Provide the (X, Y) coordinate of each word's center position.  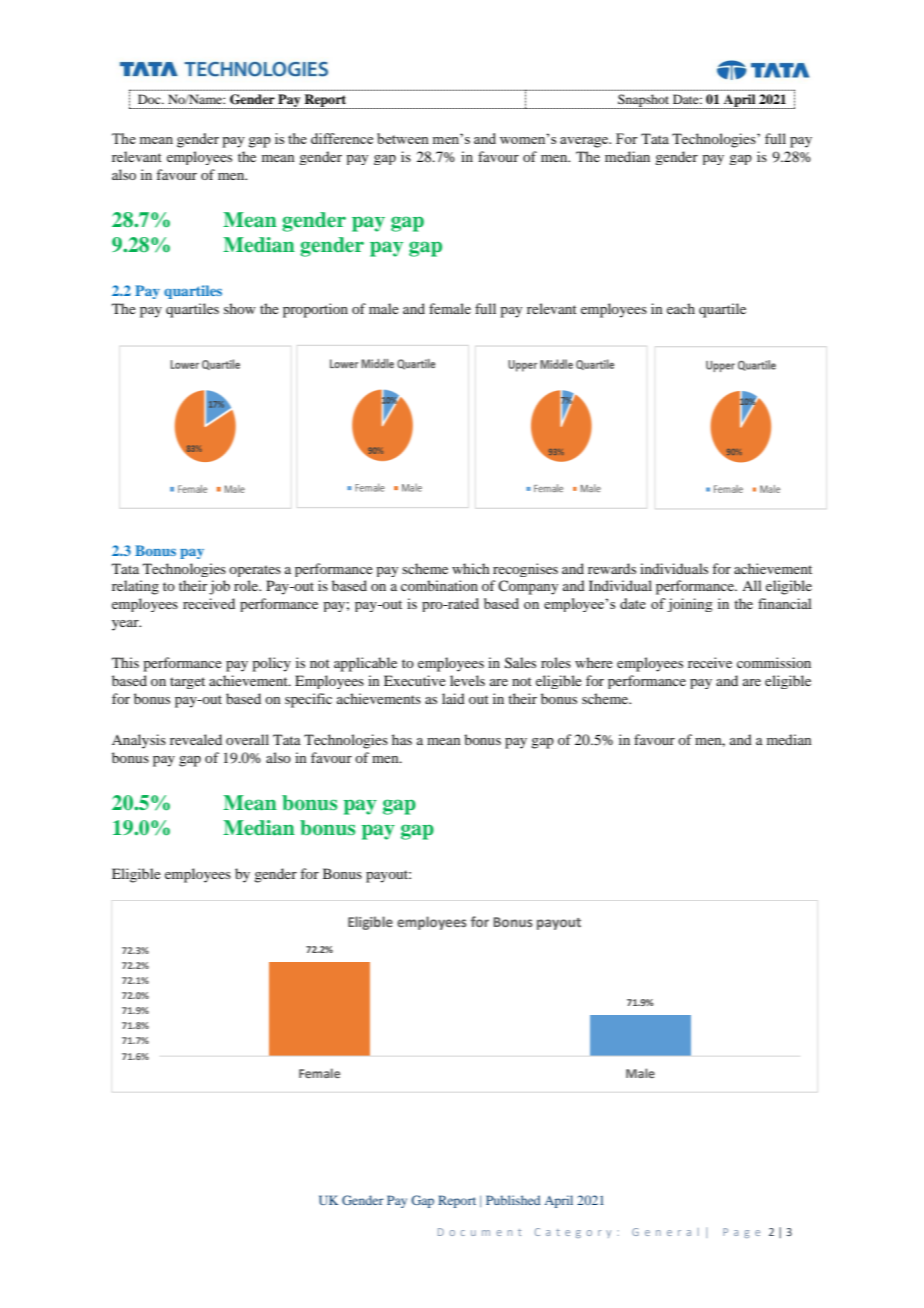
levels (467, 680)
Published (513, 1200)
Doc (150, 99)
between (403, 138)
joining (690, 605)
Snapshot (644, 101)
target (187, 683)
